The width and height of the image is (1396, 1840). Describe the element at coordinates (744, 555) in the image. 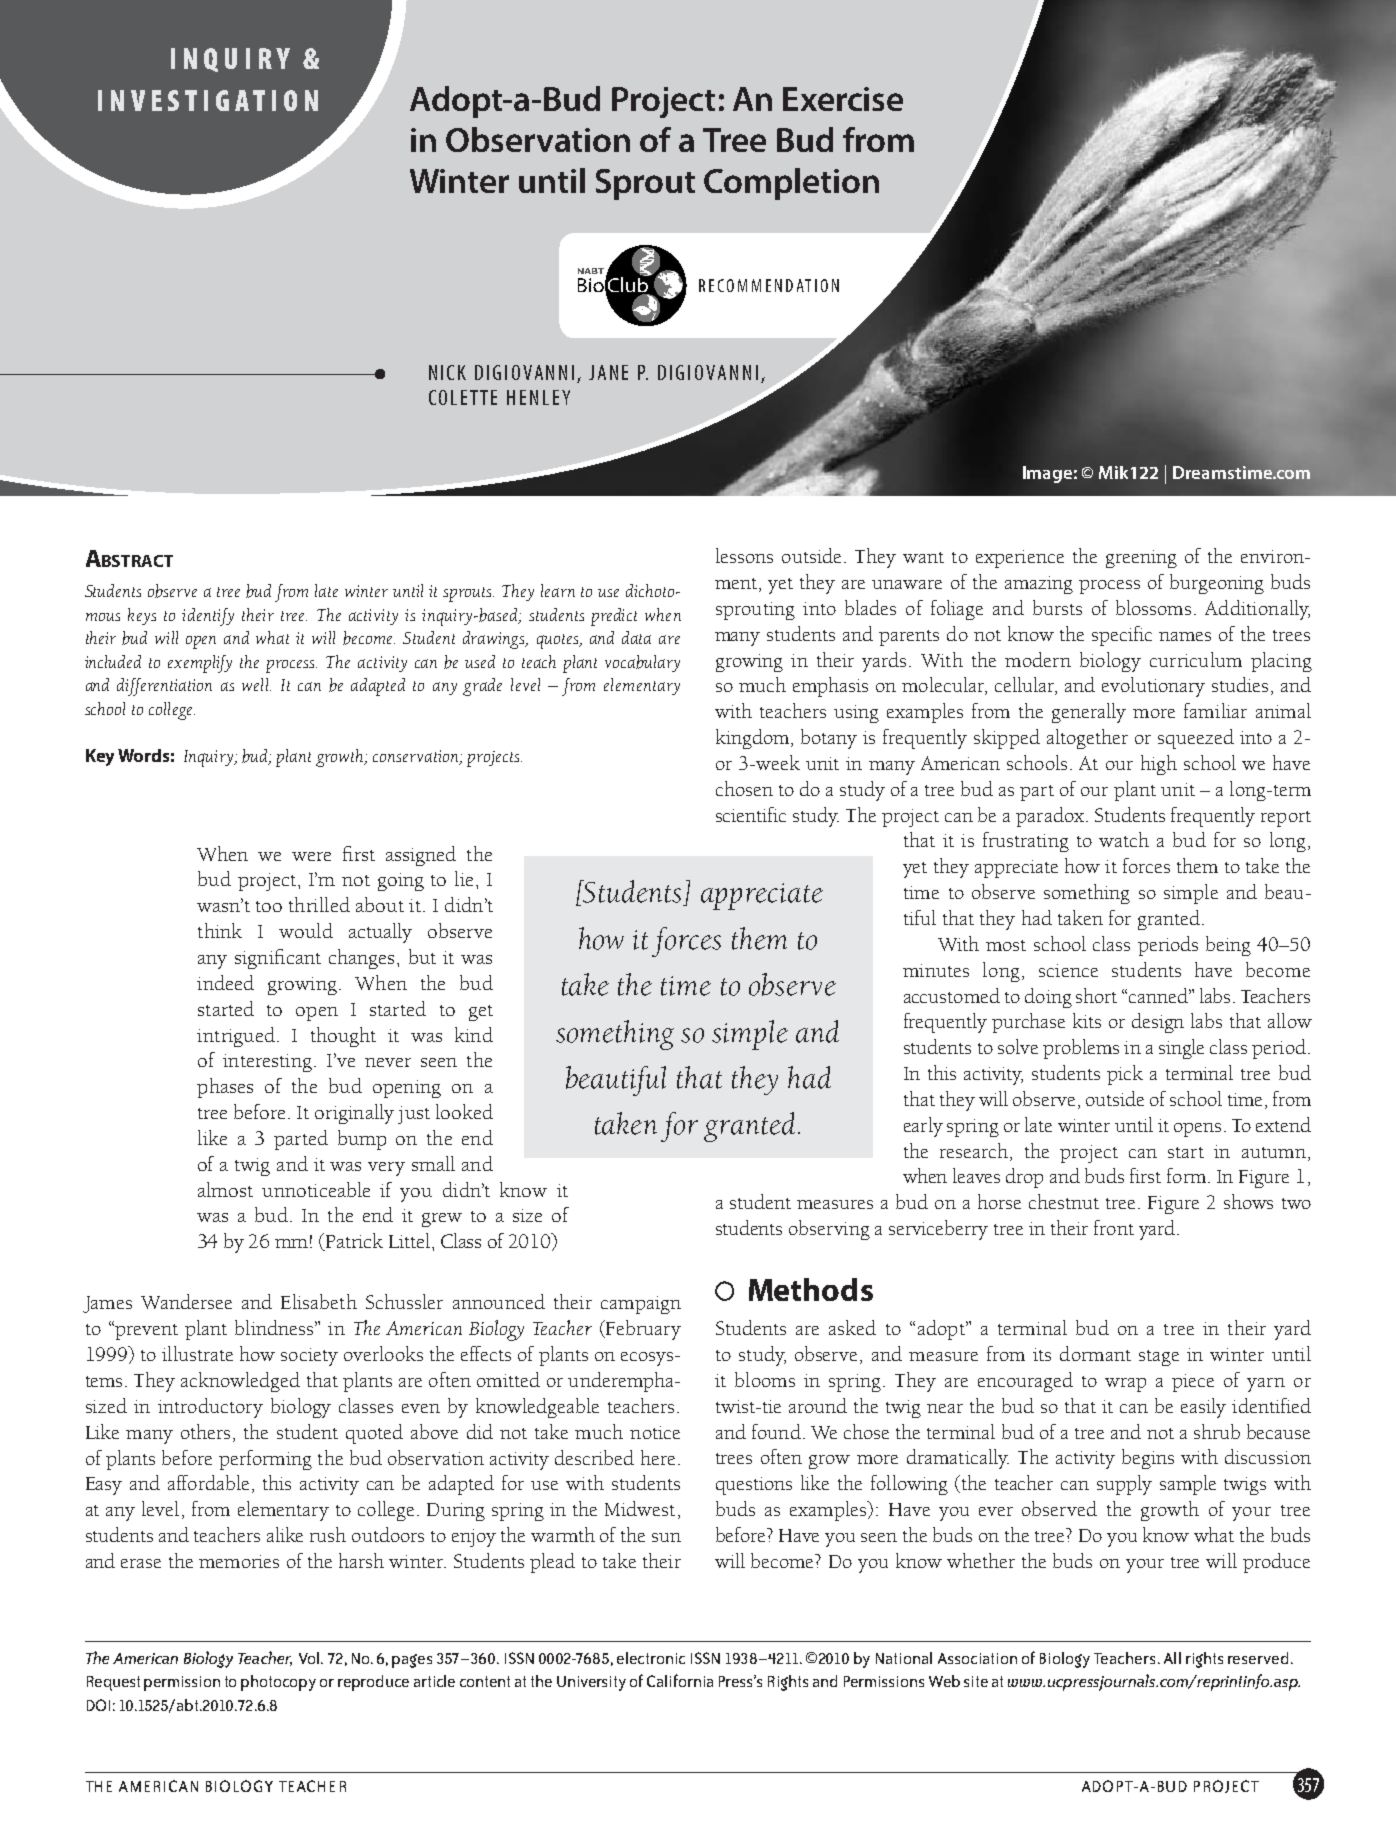

I see `lessons` at that location.
